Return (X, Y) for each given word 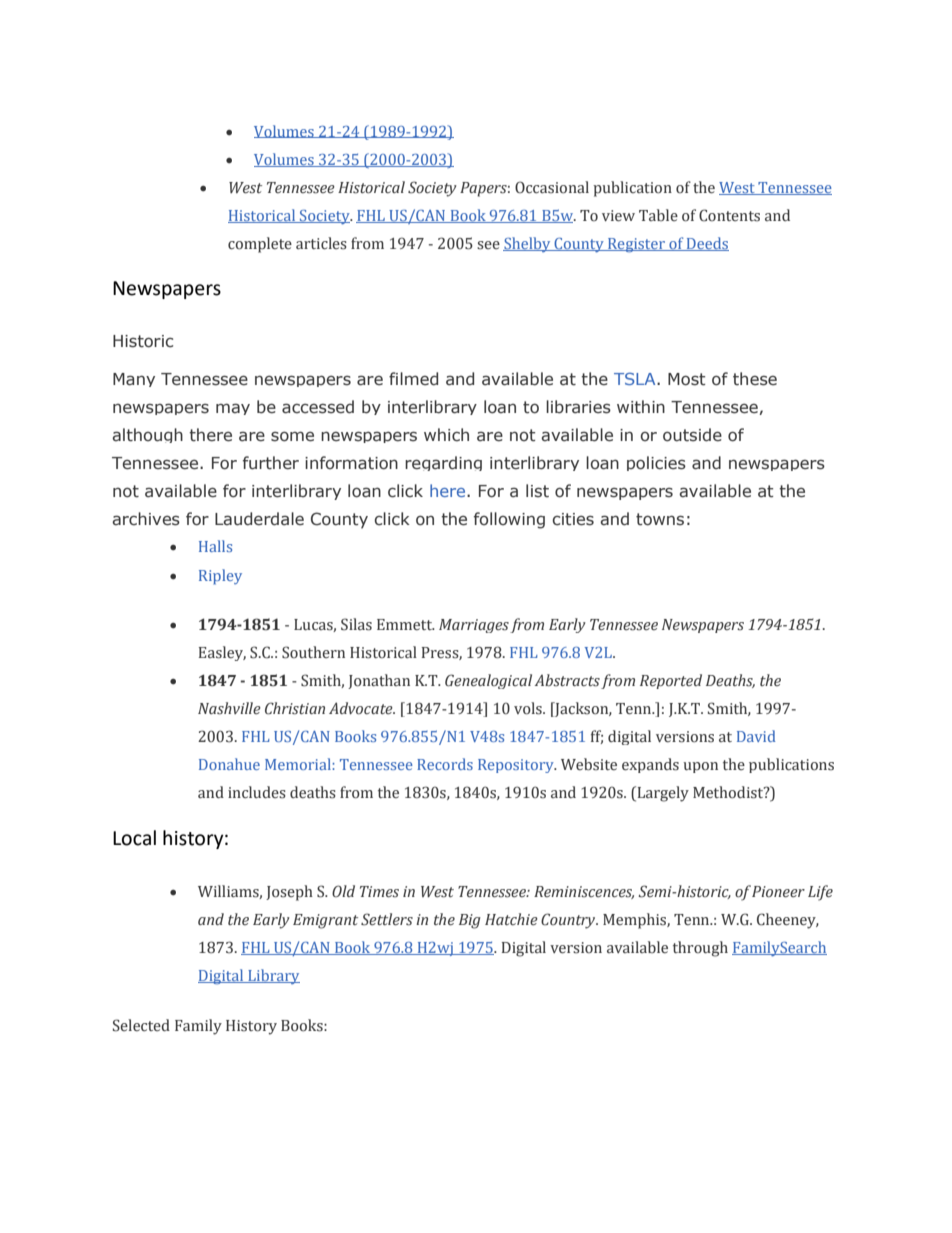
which (446, 435)
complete (260, 245)
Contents (729, 215)
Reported (671, 681)
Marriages (474, 626)
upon (700, 767)
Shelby (528, 244)
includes (257, 792)
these (755, 379)
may (233, 409)
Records (445, 764)
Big (470, 921)
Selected (141, 1025)
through (700, 949)
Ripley (220, 577)
